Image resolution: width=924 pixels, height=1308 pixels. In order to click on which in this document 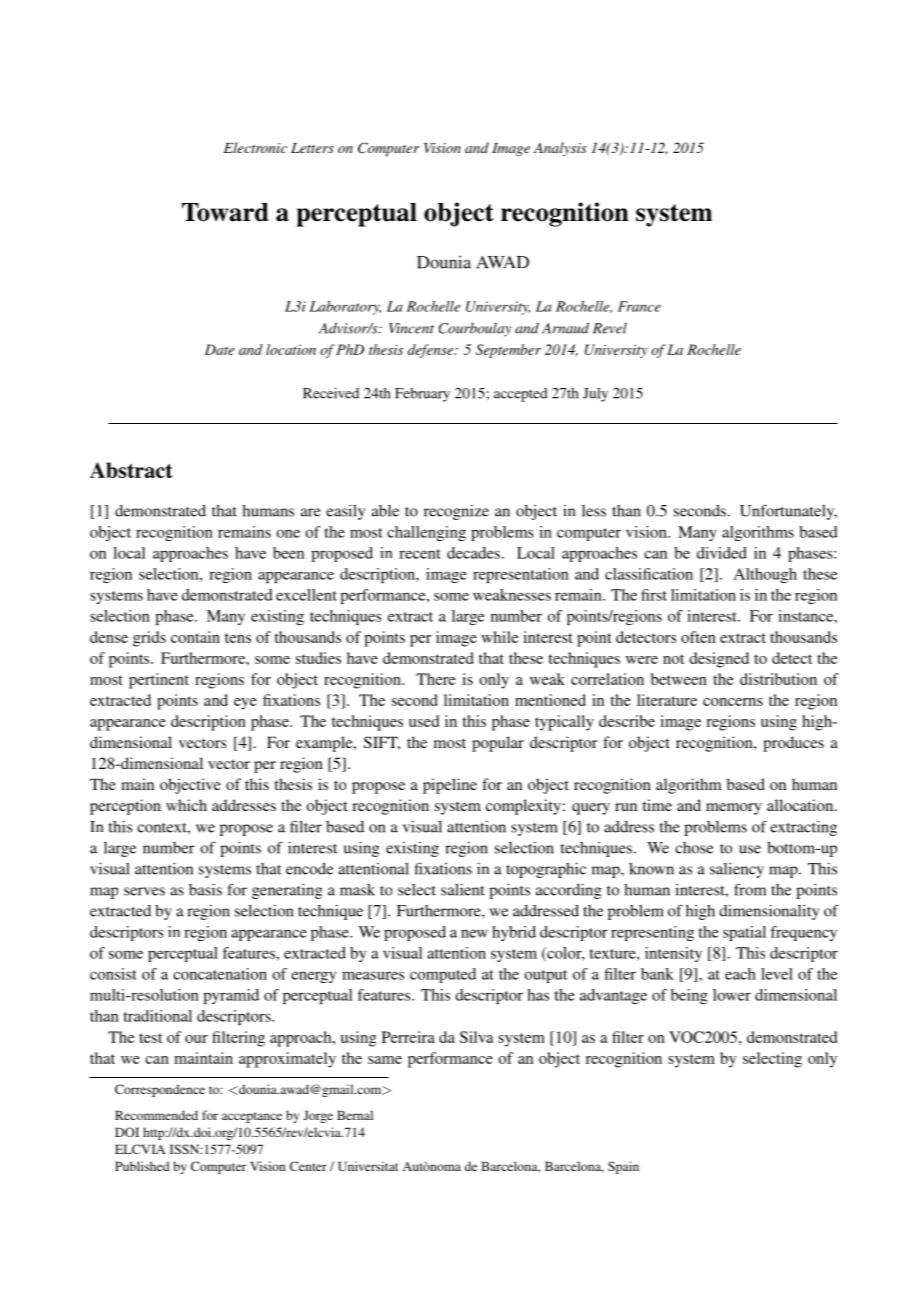, I will do `click(186, 805)`.
